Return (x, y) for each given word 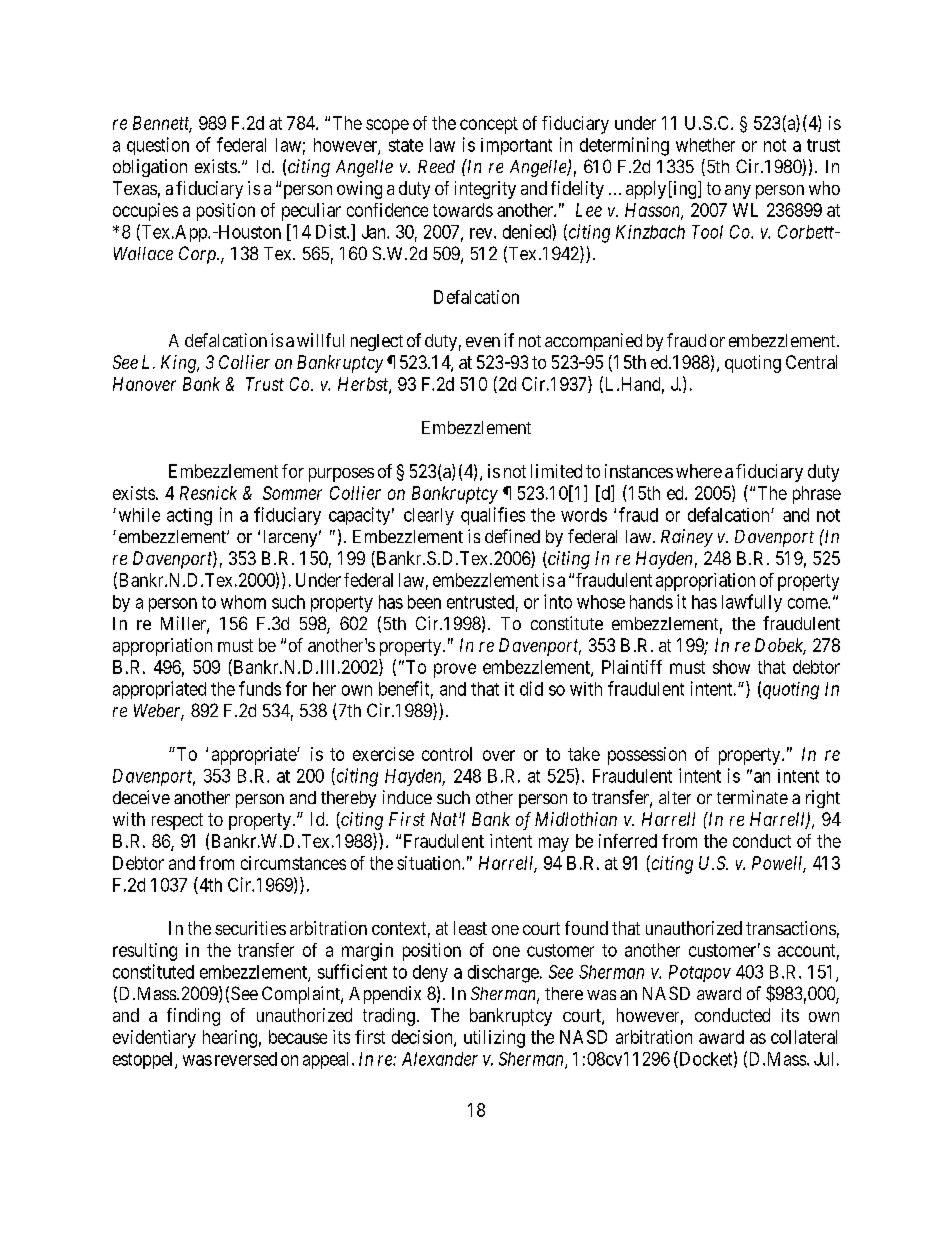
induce (407, 797)
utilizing (494, 1039)
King (180, 364)
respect (177, 821)
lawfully (752, 603)
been (424, 602)
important (516, 146)
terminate (752, 797)
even (483, 342)
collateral (804, 1037)
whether (705, 145)
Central (811, 362)
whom (243, 602)
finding (193, 1017)
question (158, 146)
